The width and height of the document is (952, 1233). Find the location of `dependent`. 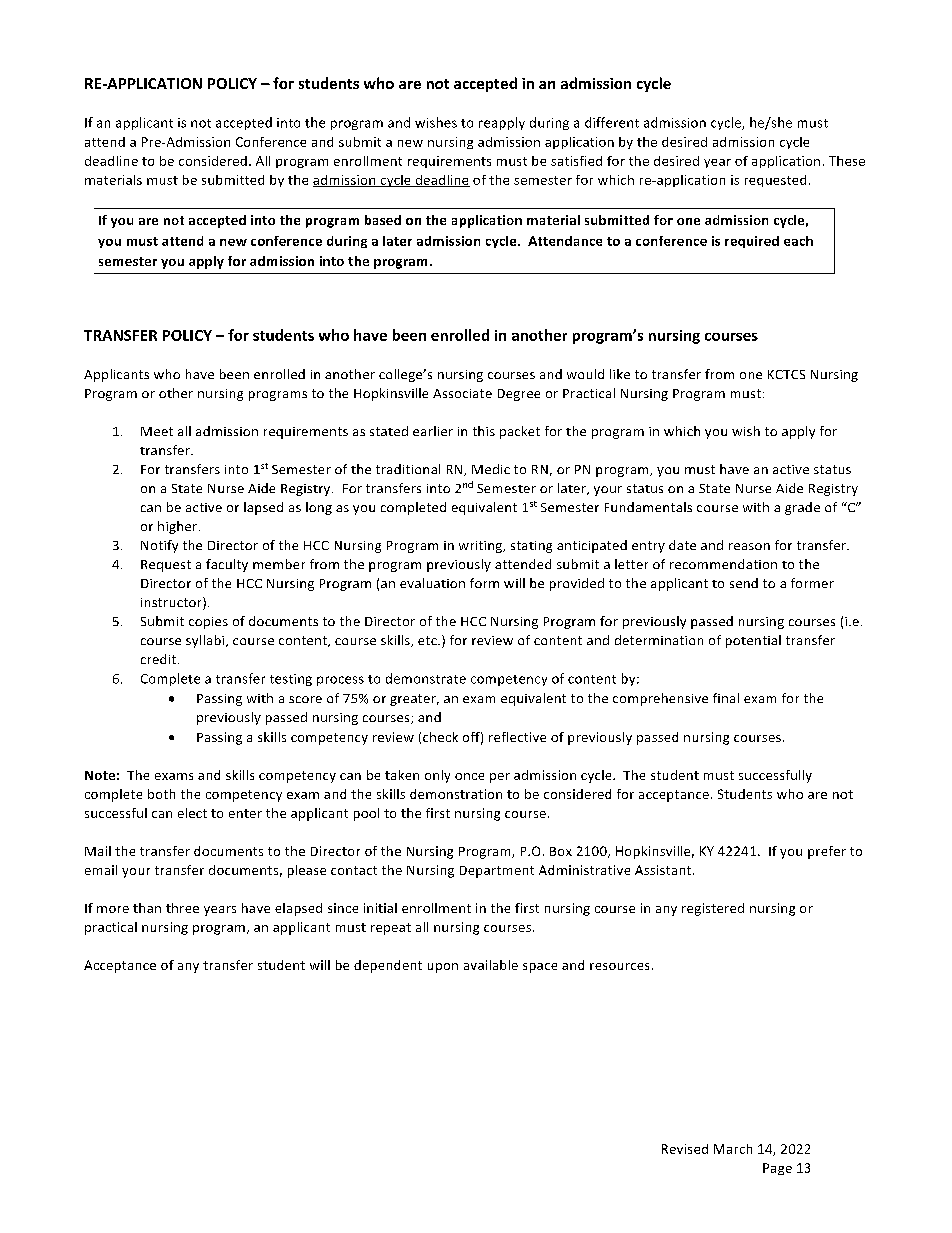

dependent is located at coordinates (388, 966).
